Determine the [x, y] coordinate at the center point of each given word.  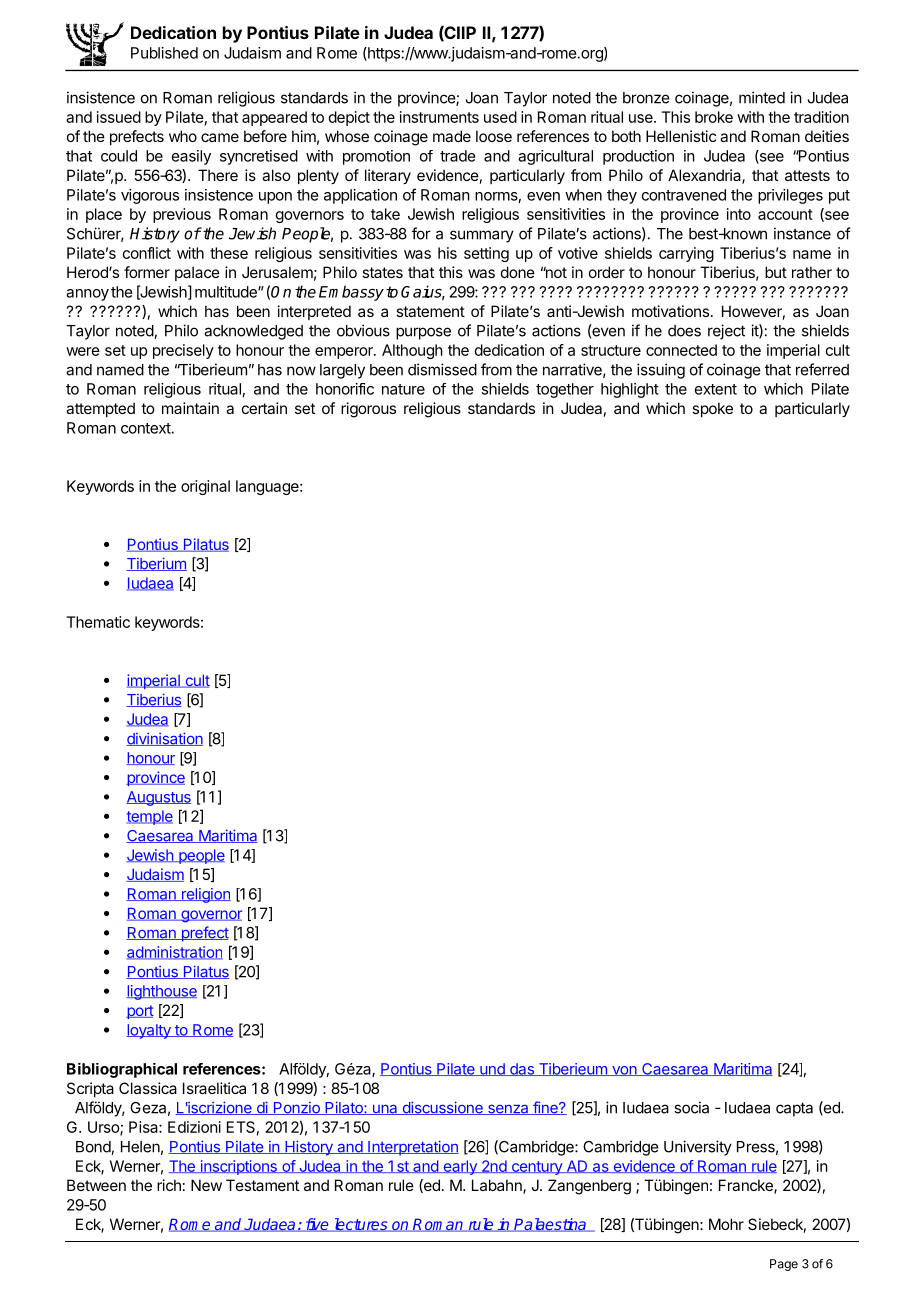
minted [762, 97]
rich [169, 1185]
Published [164, 53]
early [460, 1167]
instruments [439, 117]
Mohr [726, 1224]
